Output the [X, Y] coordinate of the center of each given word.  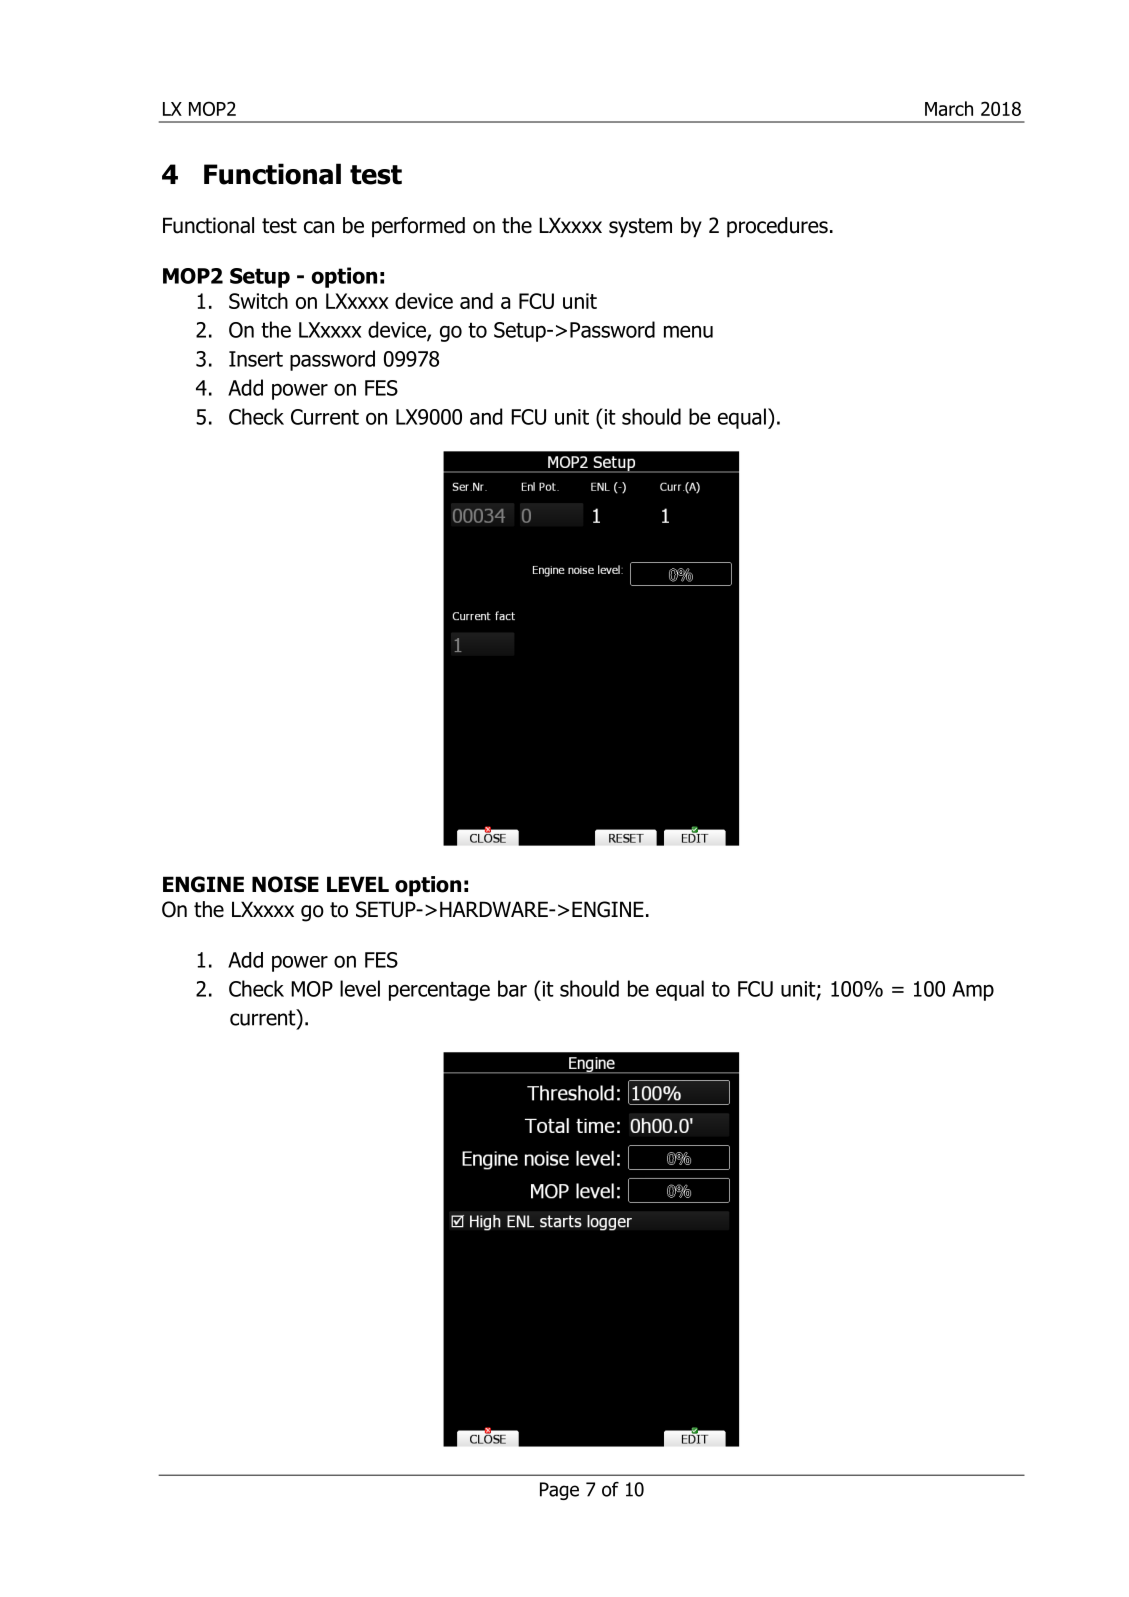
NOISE [285, 884]
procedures [777, 227]
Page [559, 1491]
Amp [973, 991]
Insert [256, 359]
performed [418, 227]
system [640, 228]
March [949, 108]
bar [512, 988]
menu [688, 331]
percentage [439, 991]
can [319, 227]
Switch [258, 301]
